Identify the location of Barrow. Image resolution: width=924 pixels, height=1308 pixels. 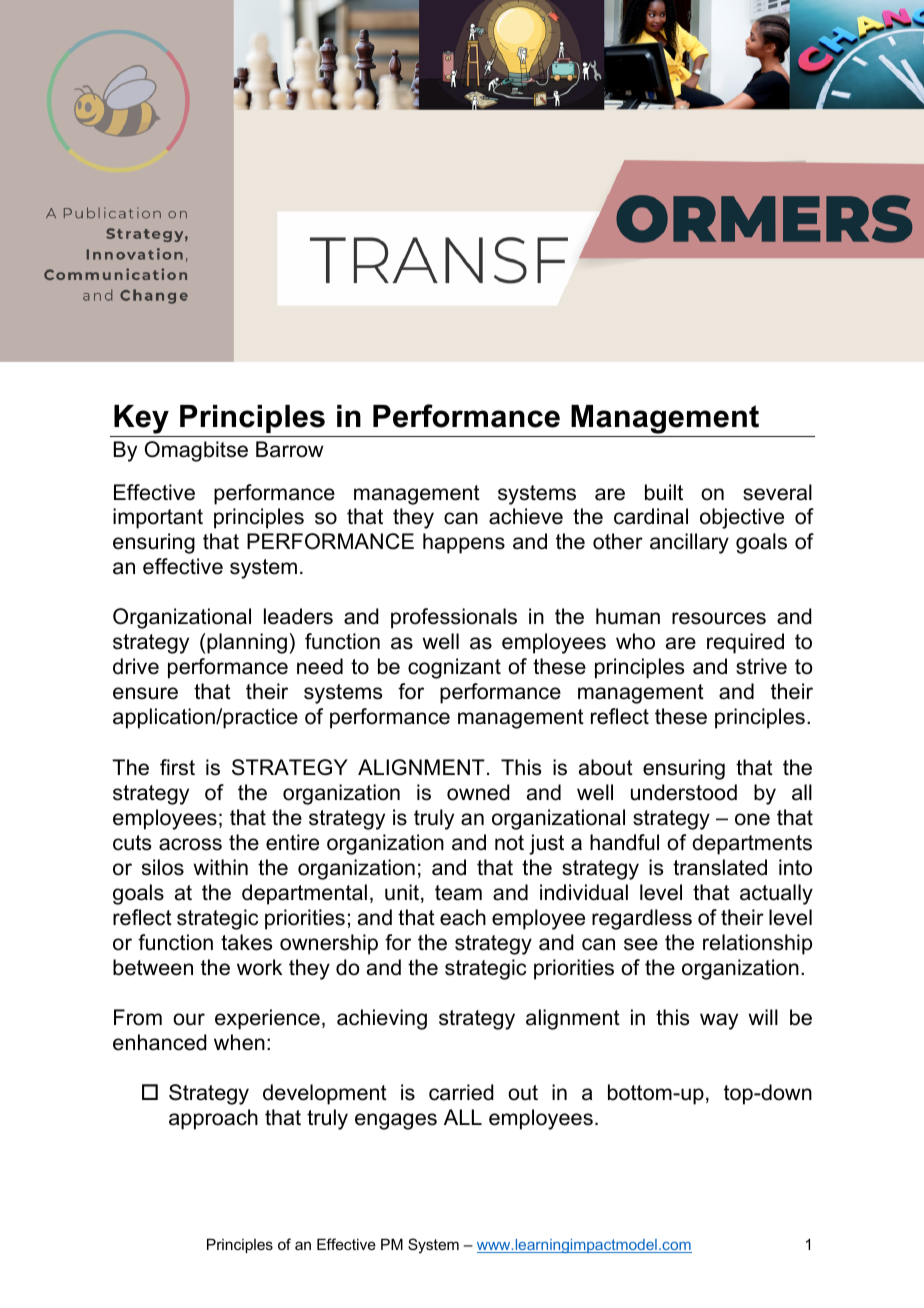
(290, 449).
